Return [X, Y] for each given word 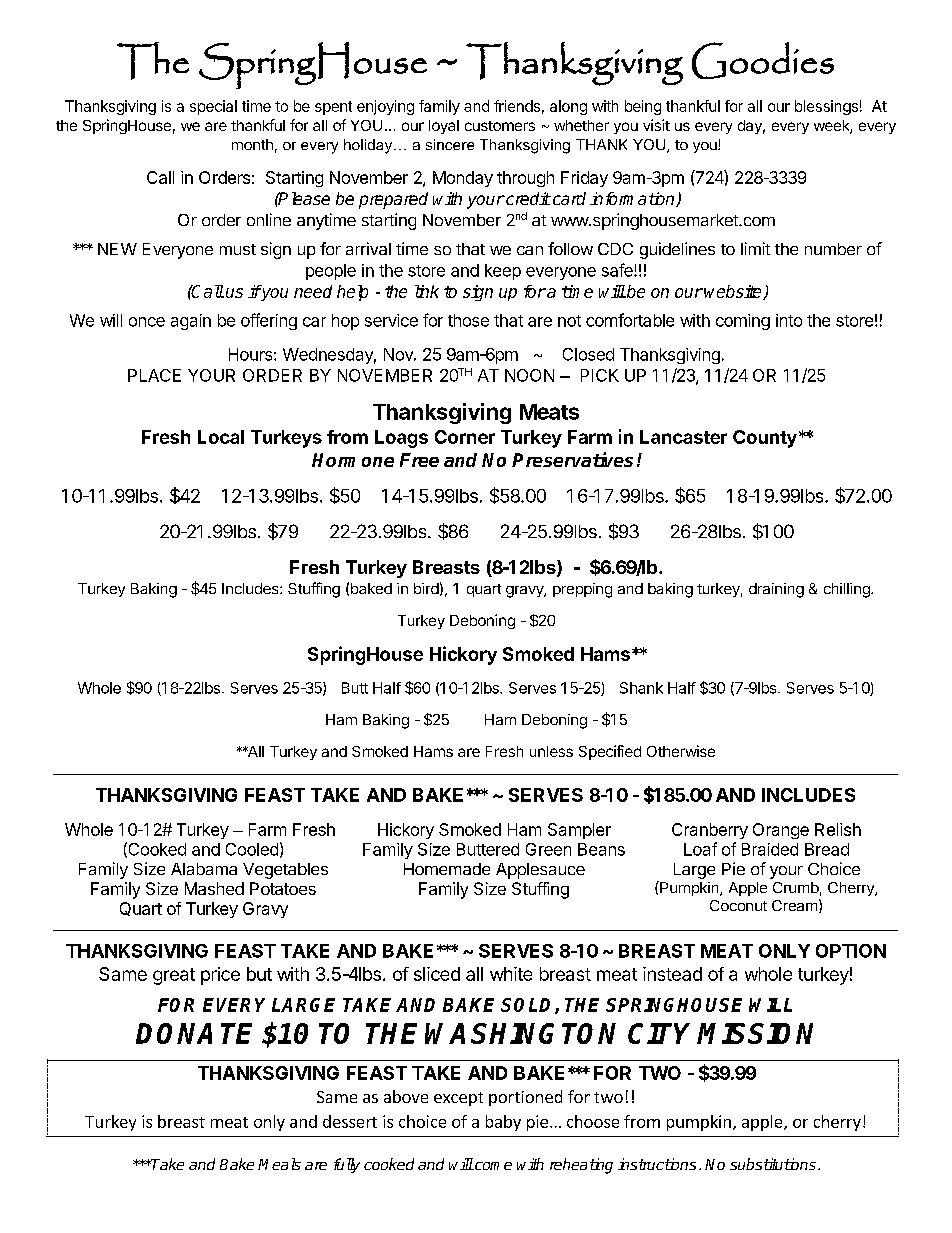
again [191, 322]
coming [743, 322]
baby [503, 1123]
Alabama [204, 869]
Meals [279, 1164]
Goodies [763, 60]
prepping [582, 590]
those [468, 320]
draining [776, 590]
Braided [770, 849]
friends [517, 106]
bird [426, 588]
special [213, 107]
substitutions [773, 1164]
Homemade [447, 869]
